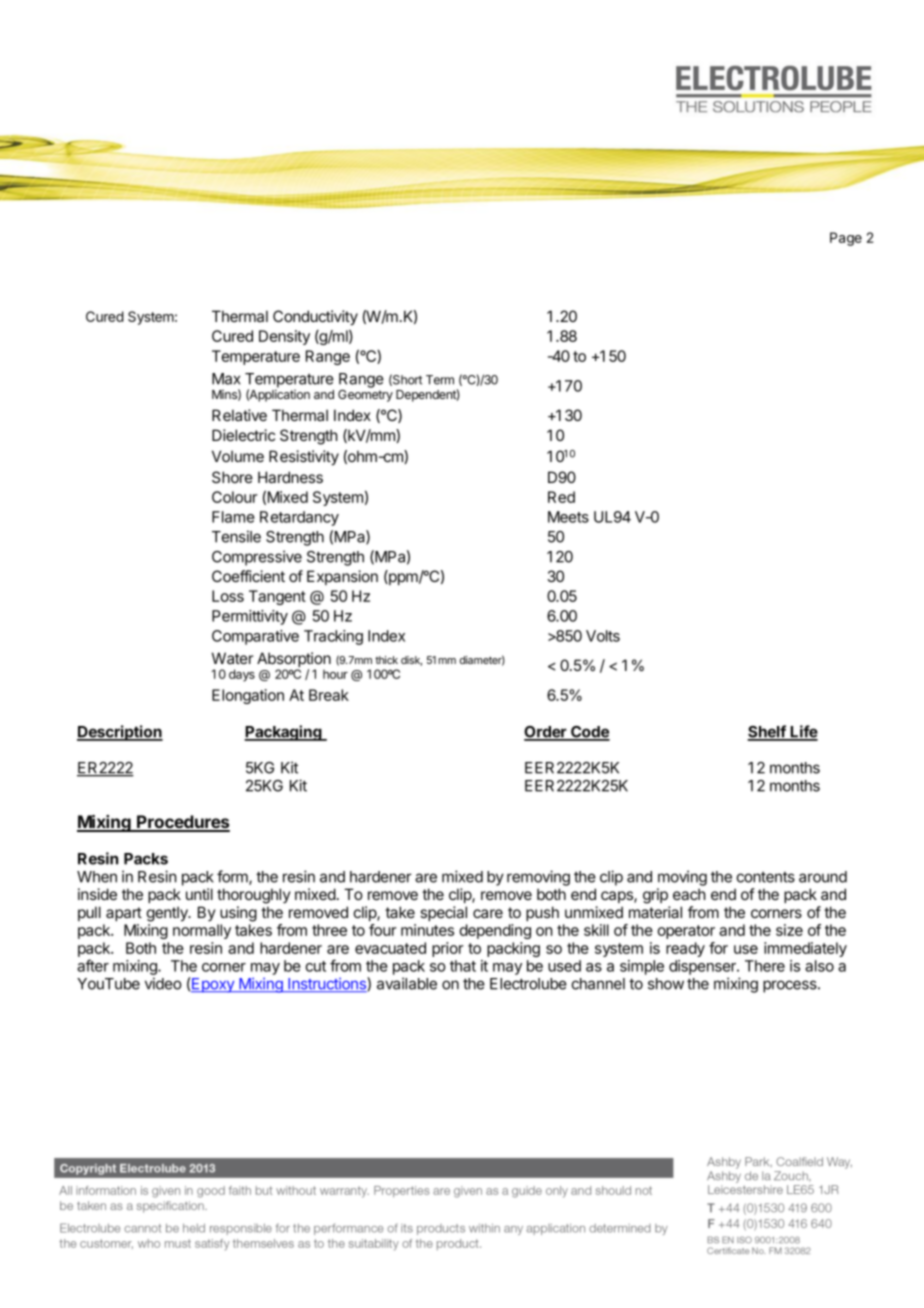 The width and height of the page is (924, 1308). What do you see at coordinates (488, 913) in the page?
I see `care` at bounding box center [488, 913].
